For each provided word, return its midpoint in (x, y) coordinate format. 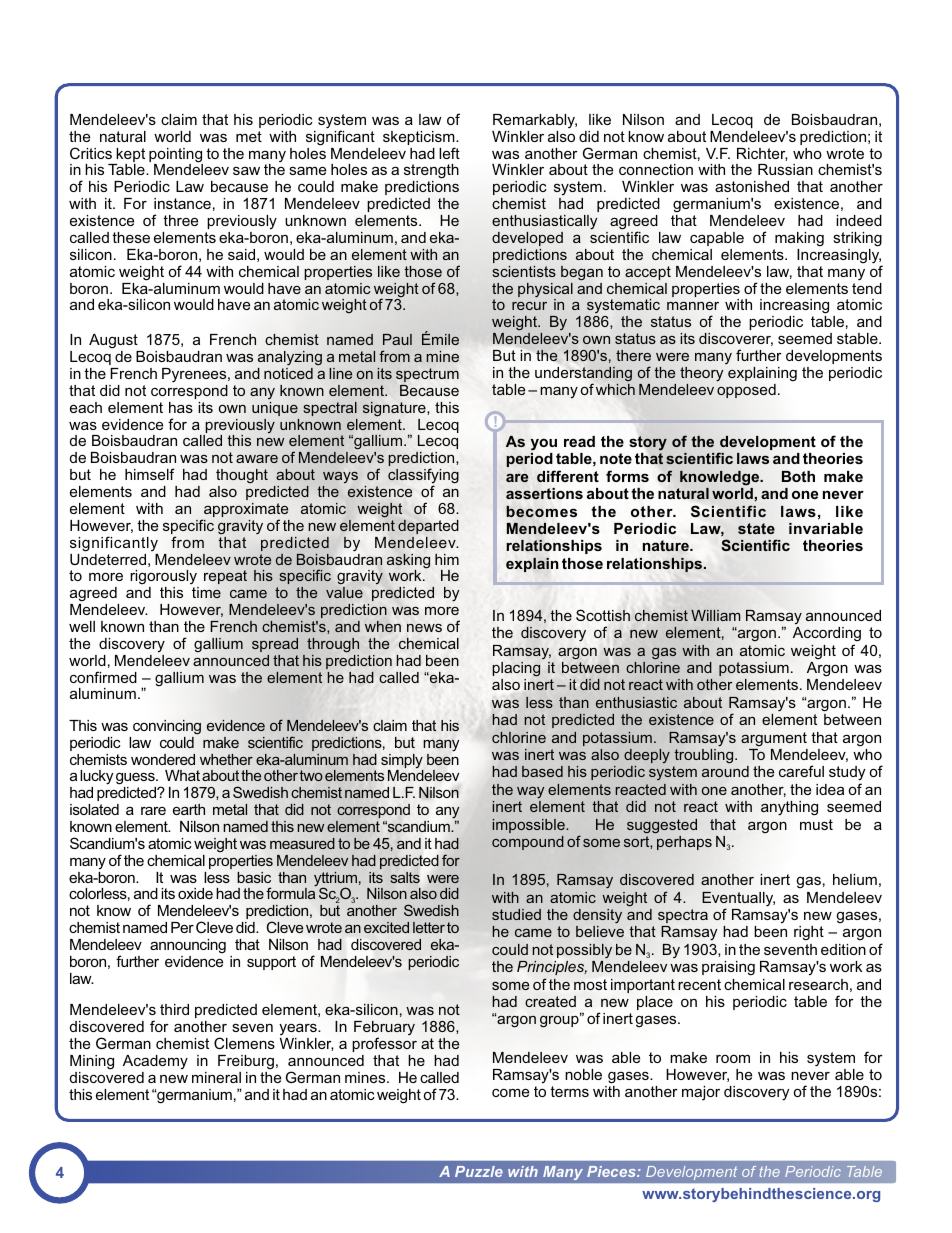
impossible (530, 826)
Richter (762, 154)
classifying (423, 477)
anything (789, 808)
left (449, 153)
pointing (176, 156)
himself (150, 474)
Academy (155, 1062)
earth (189, 809)
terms (569, 1091)
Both (798, 476)
